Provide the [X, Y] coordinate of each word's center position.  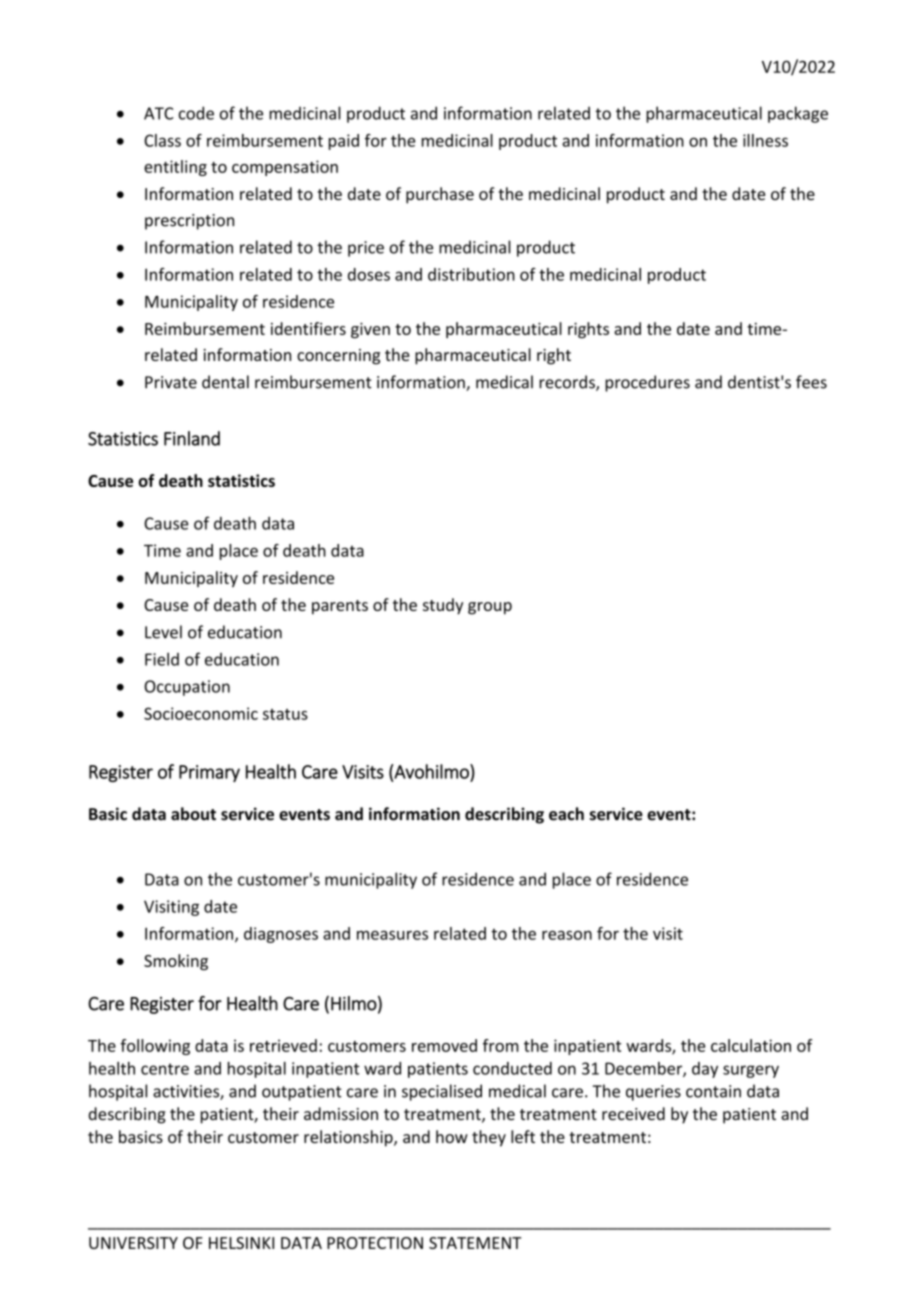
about [193, 814]
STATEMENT [475, 1243]
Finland [192, 438]
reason [567, 935]
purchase [440, 195]
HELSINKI [241, 1243]
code [196, 113]
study [443, 606]
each [566, 814]
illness [765, 140]
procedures [647, 383]
